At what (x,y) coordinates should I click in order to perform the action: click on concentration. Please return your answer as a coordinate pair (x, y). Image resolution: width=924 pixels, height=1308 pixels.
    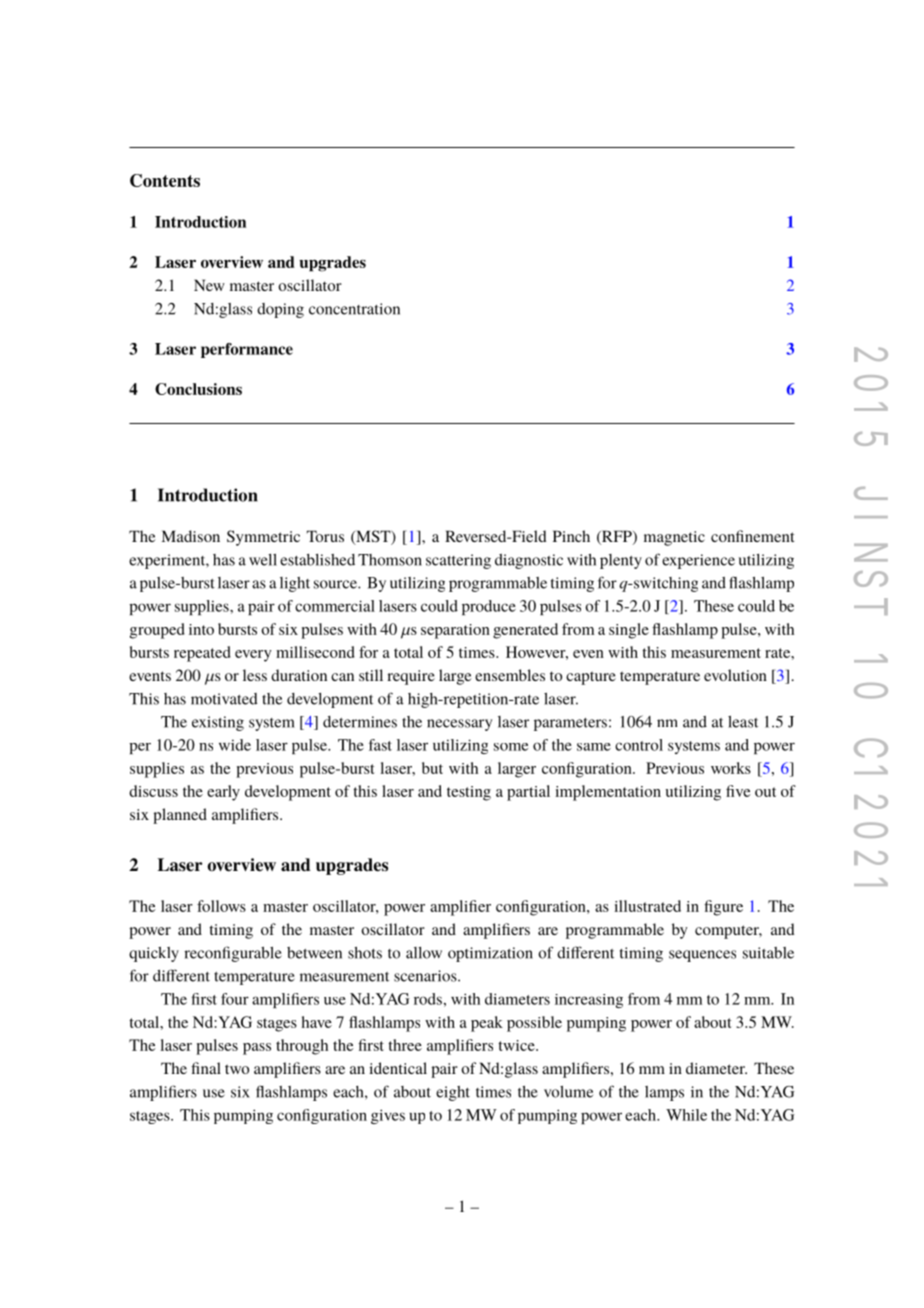
    Looking at the image, I should click on (354, 309).
